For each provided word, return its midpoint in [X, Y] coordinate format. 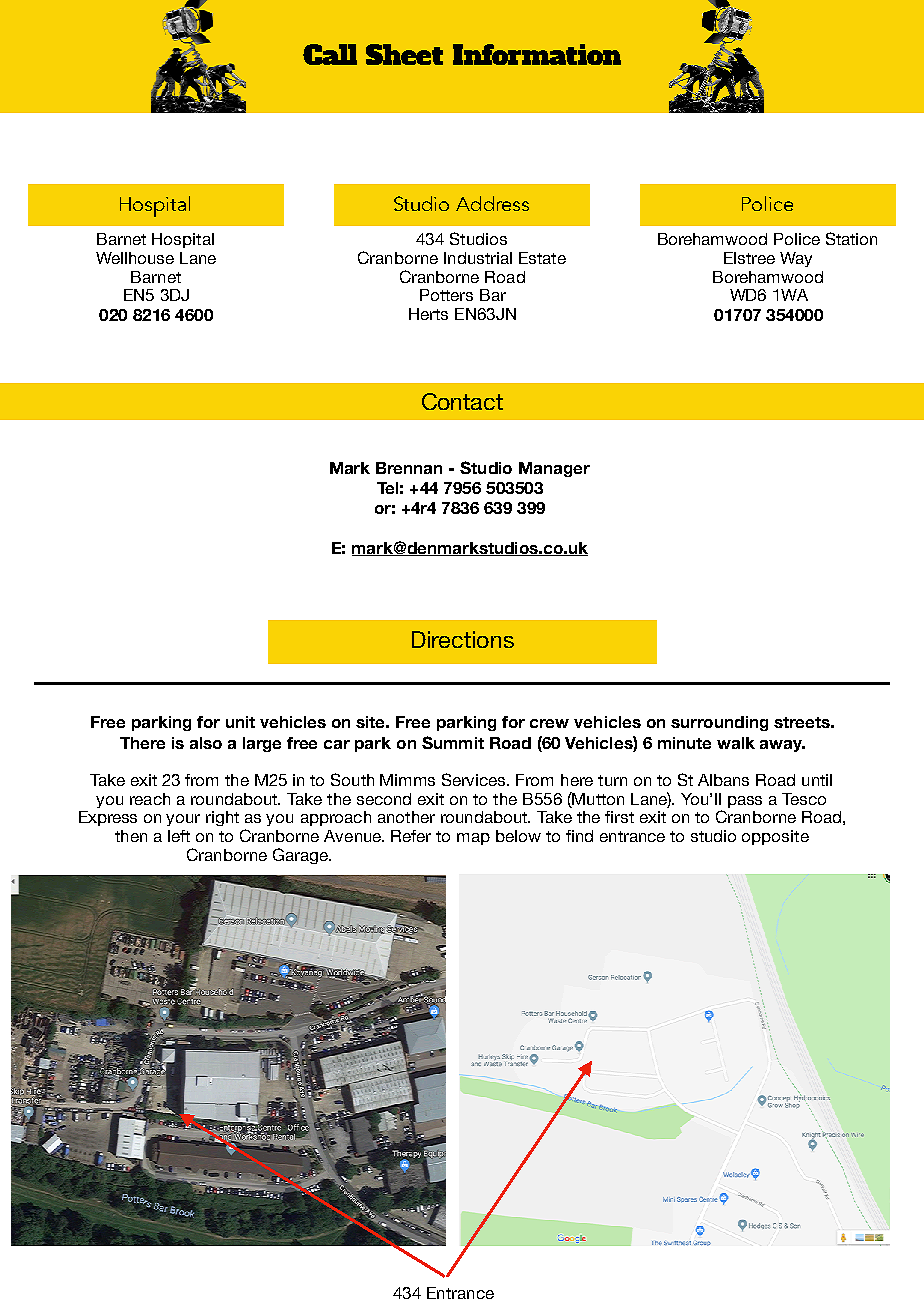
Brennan [409, 468]
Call [330, 54]
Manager [554, 469]
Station [851, 238]
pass [745, 802]
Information [537, 54]
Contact [462, 401]
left [179, 836]
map [473, 839]
